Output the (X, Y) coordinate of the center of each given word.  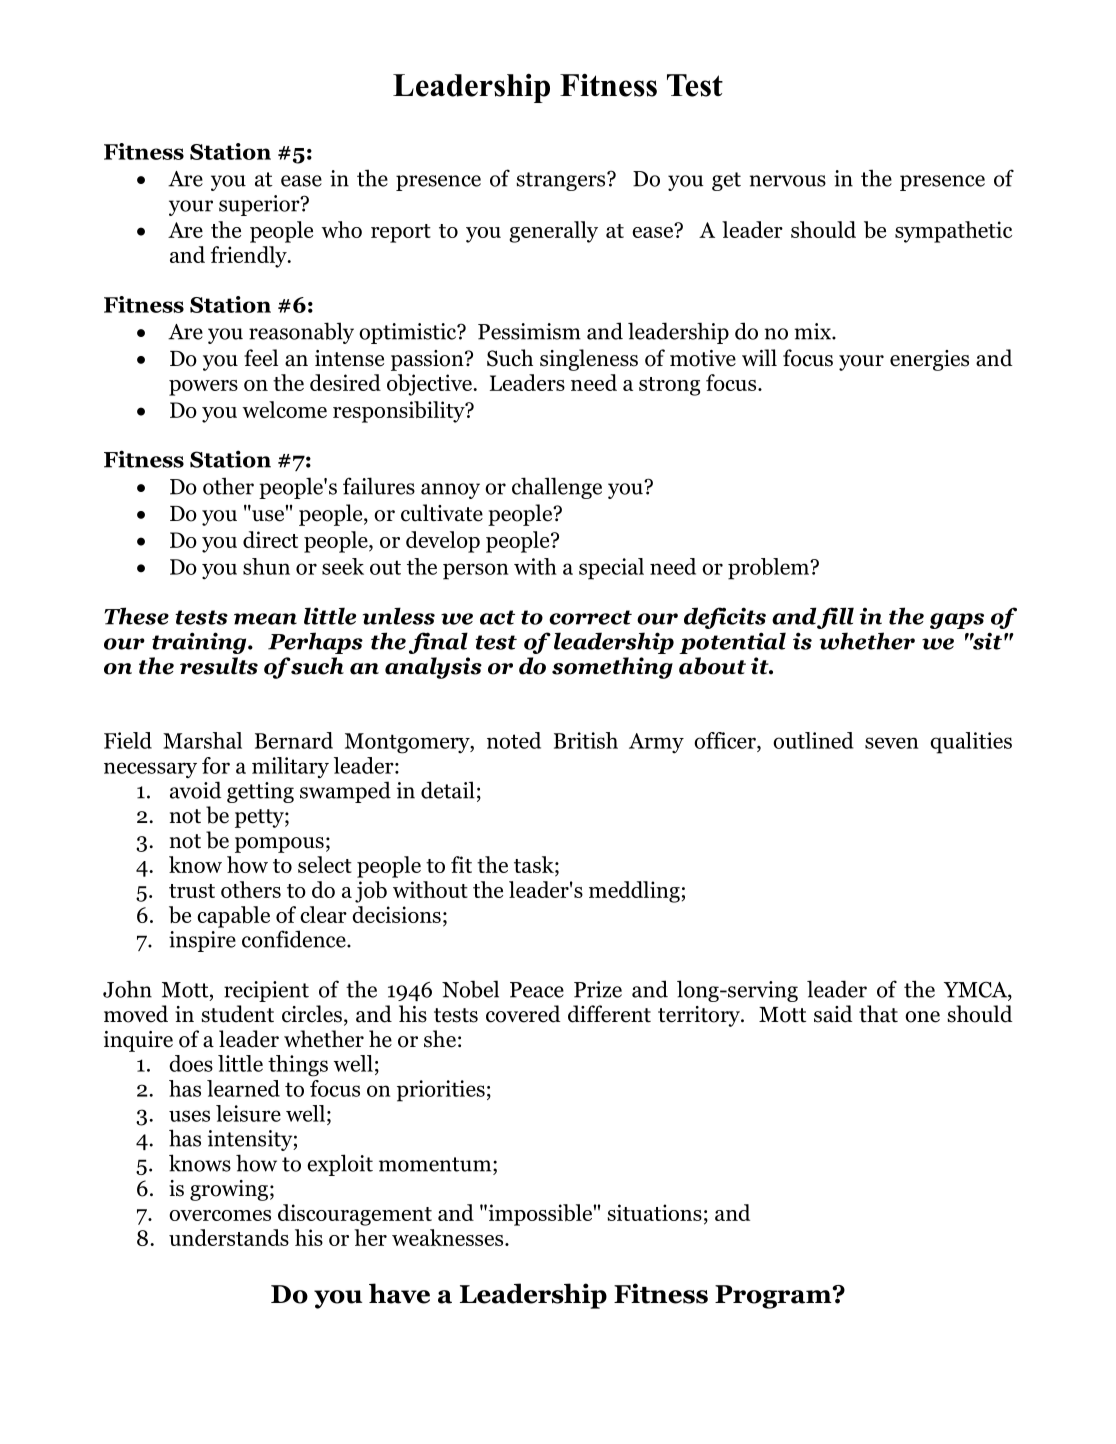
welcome (284, 409)
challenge (557, 488)
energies (929, 360)
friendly (250, 257)
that (878, 1014)
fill (835, 618)
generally (553, 232)
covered (523, 1014)
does (191, 1063)
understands (229, 1237)
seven (892, 743)
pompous (279, 845)
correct (590, 617)
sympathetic (953, 232)
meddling (634, 892)
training (200, 643)
